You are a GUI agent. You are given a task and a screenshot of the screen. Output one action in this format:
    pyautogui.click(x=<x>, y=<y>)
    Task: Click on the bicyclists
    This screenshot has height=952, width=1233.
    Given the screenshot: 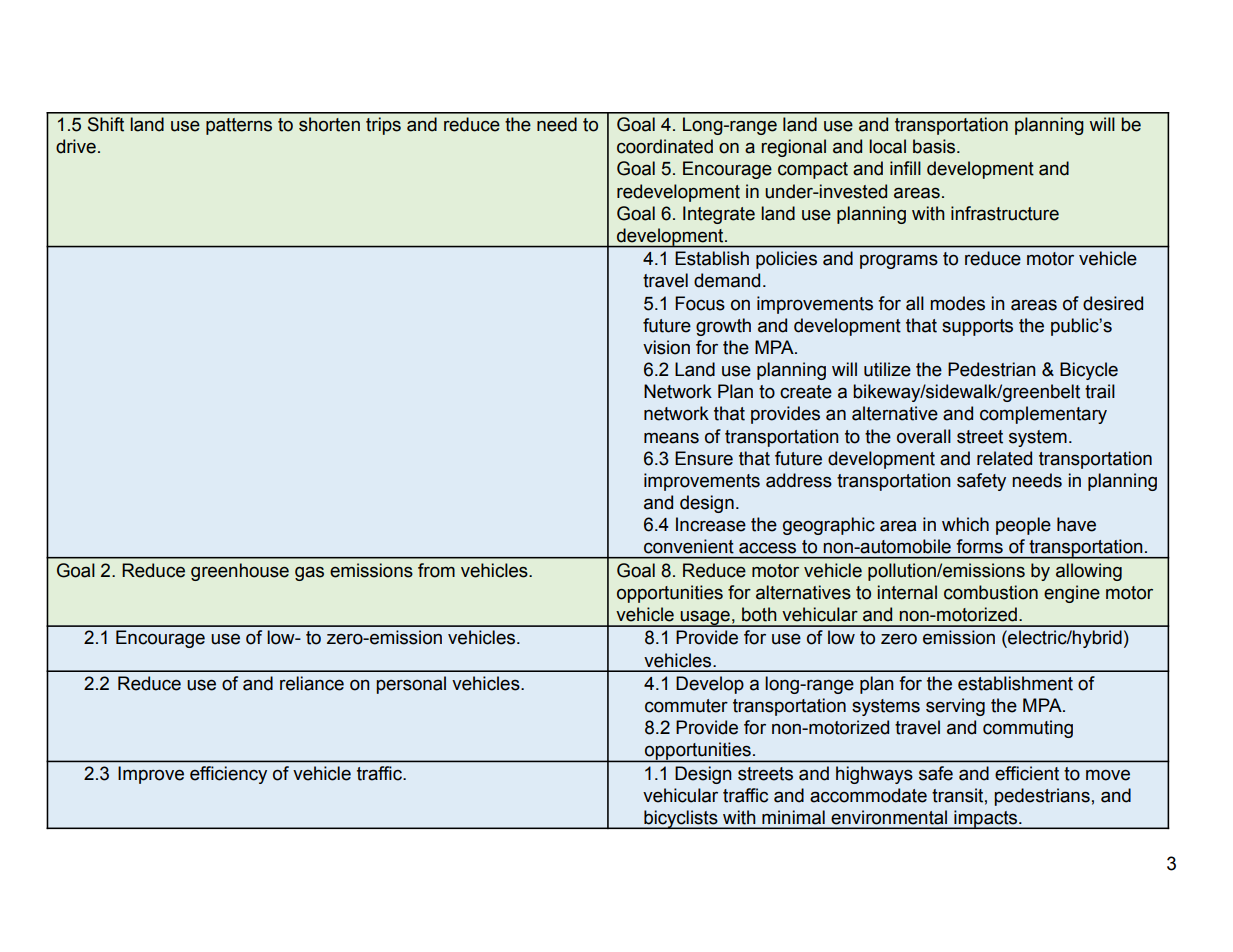 What is the action you would take?
    pyautogui.click(x=681, y=819)
